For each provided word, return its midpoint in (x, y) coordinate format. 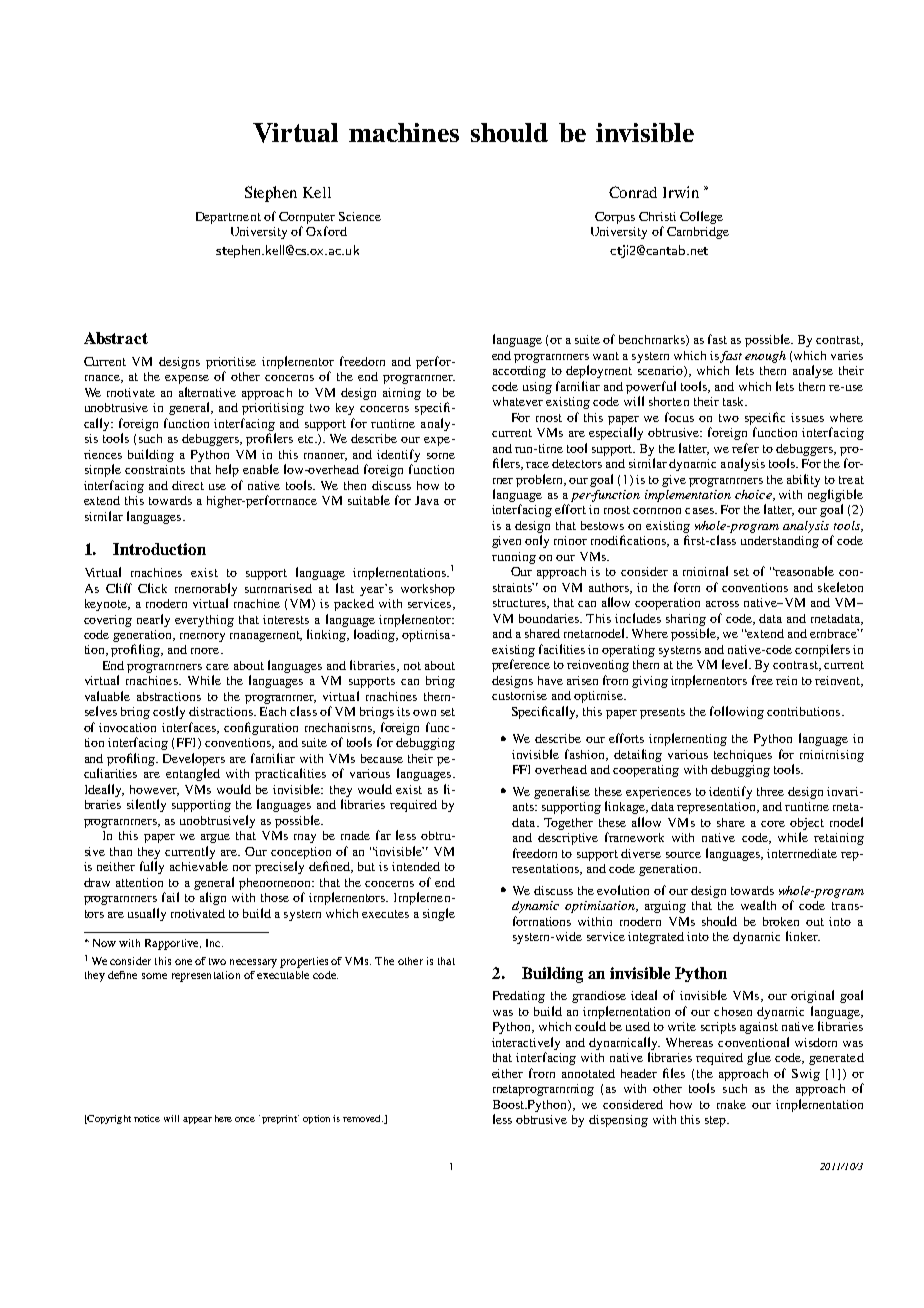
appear (197, 1120)
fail (170, 897)
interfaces (190, 728)
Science (360, 216)
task (735, 401)
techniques (743, 756)
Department (228, 218)
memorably (206, 589)
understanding (780, 542)
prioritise (231, 363)
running (514, 558)
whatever (518, 401)
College (701, 217)
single (439, 914)
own (424, 713)
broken (781, 921)
